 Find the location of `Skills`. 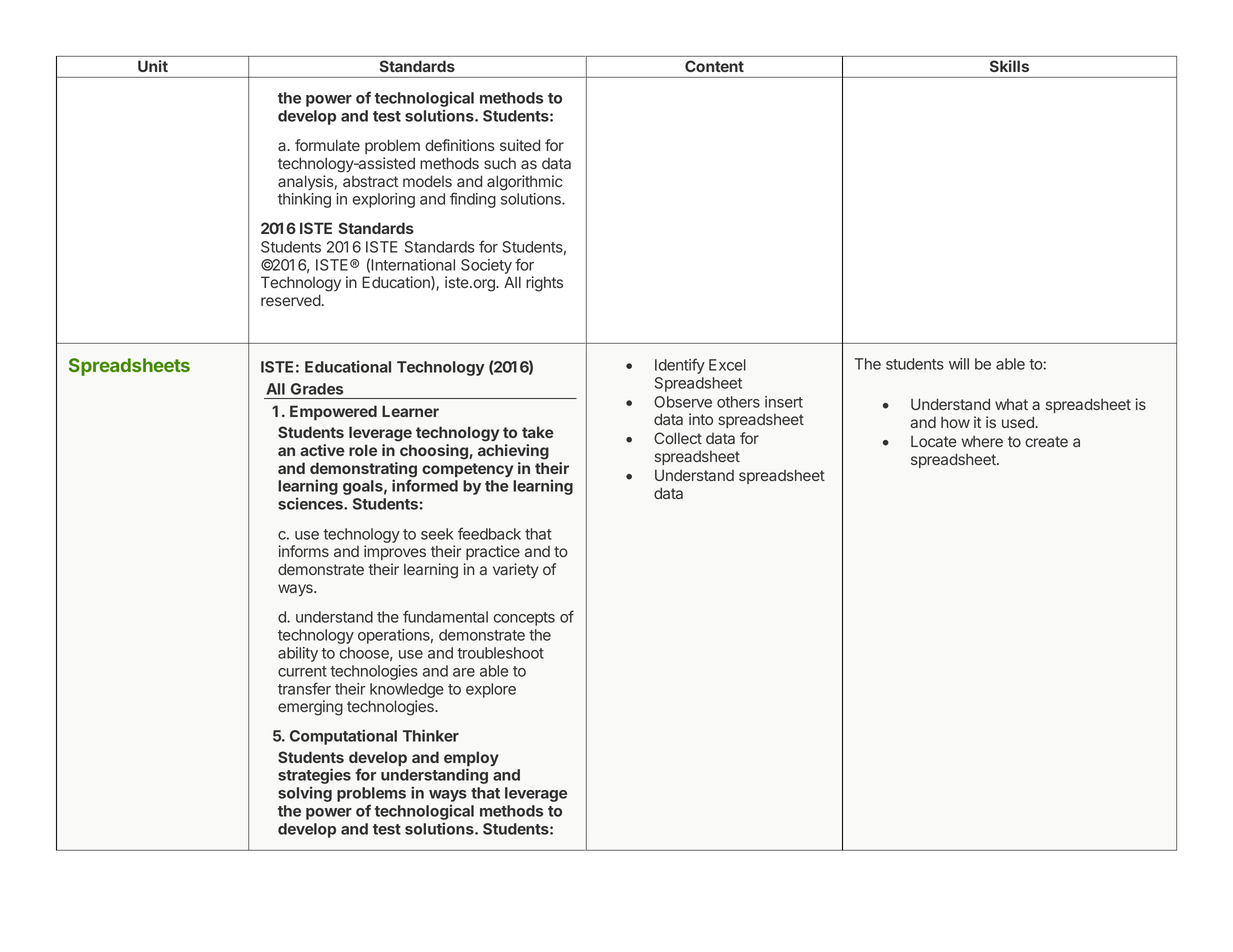

Skills is located at coordinates (1009, 66).
